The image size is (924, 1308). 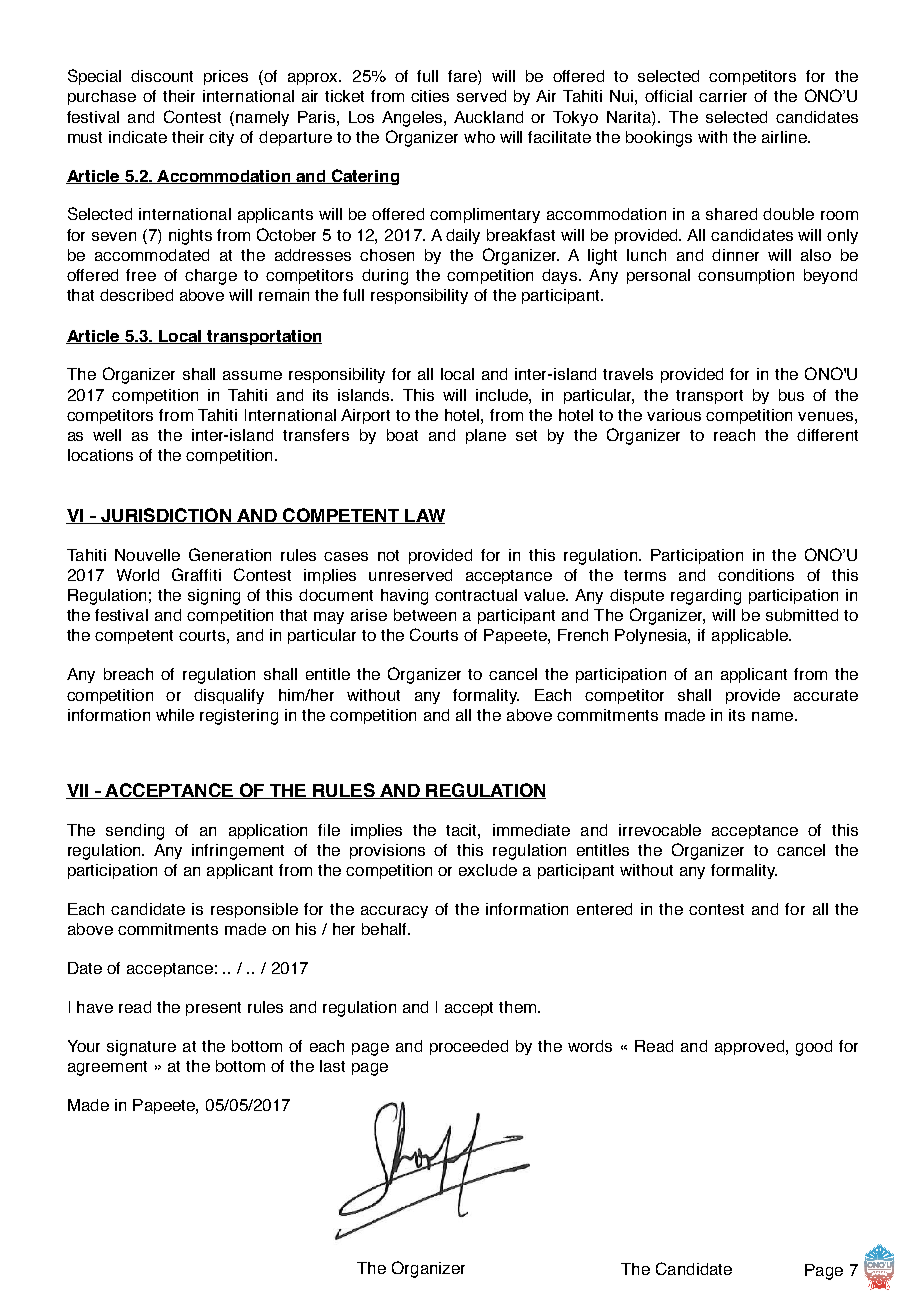 What do you see at coordinates (723, 96) in the image?
I see `carrier` at bounding box center [723, 96].
